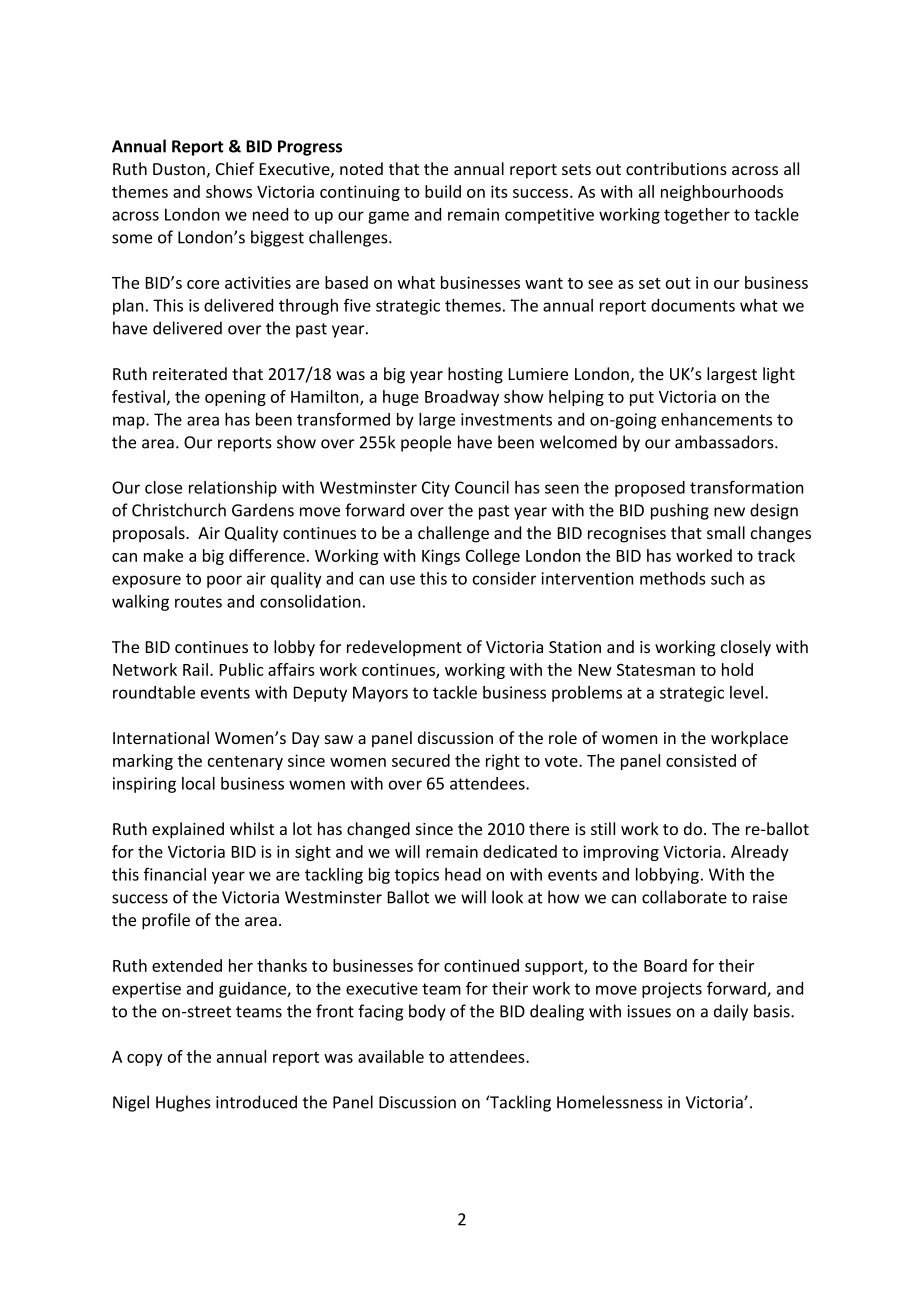 The width and height of the document is (924, 1308). Describe the element at coordinates (443, 191) in the document. I see `build` at that location.
